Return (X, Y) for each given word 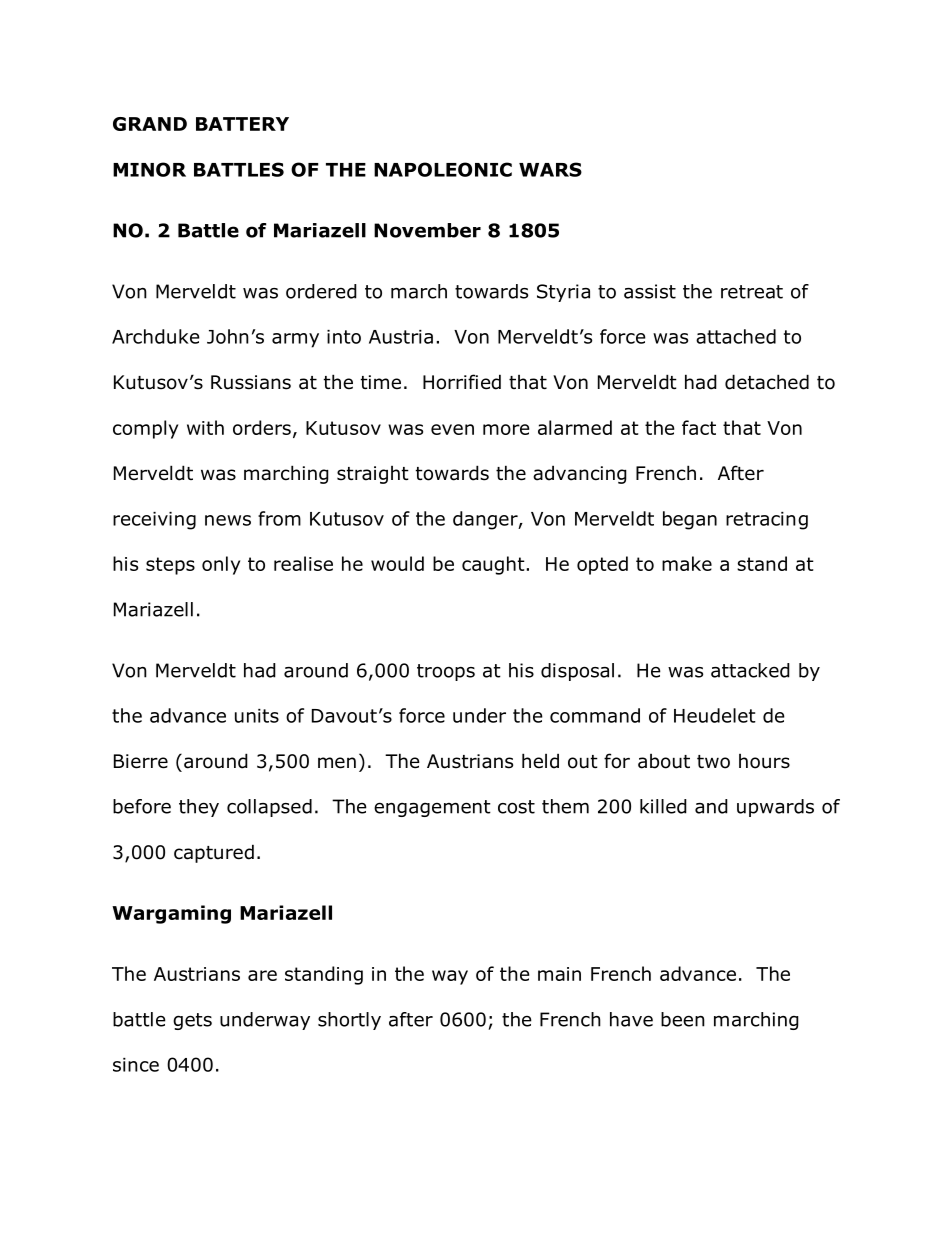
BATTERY (242, 124)
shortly (349, 1021)
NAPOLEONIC (443, 169)
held (540, 761)
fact (699, 427)
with (205, 427)
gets (192, 1021)
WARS (550, 169)
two (713, 762)
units (257, 716)
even (452, 429)
